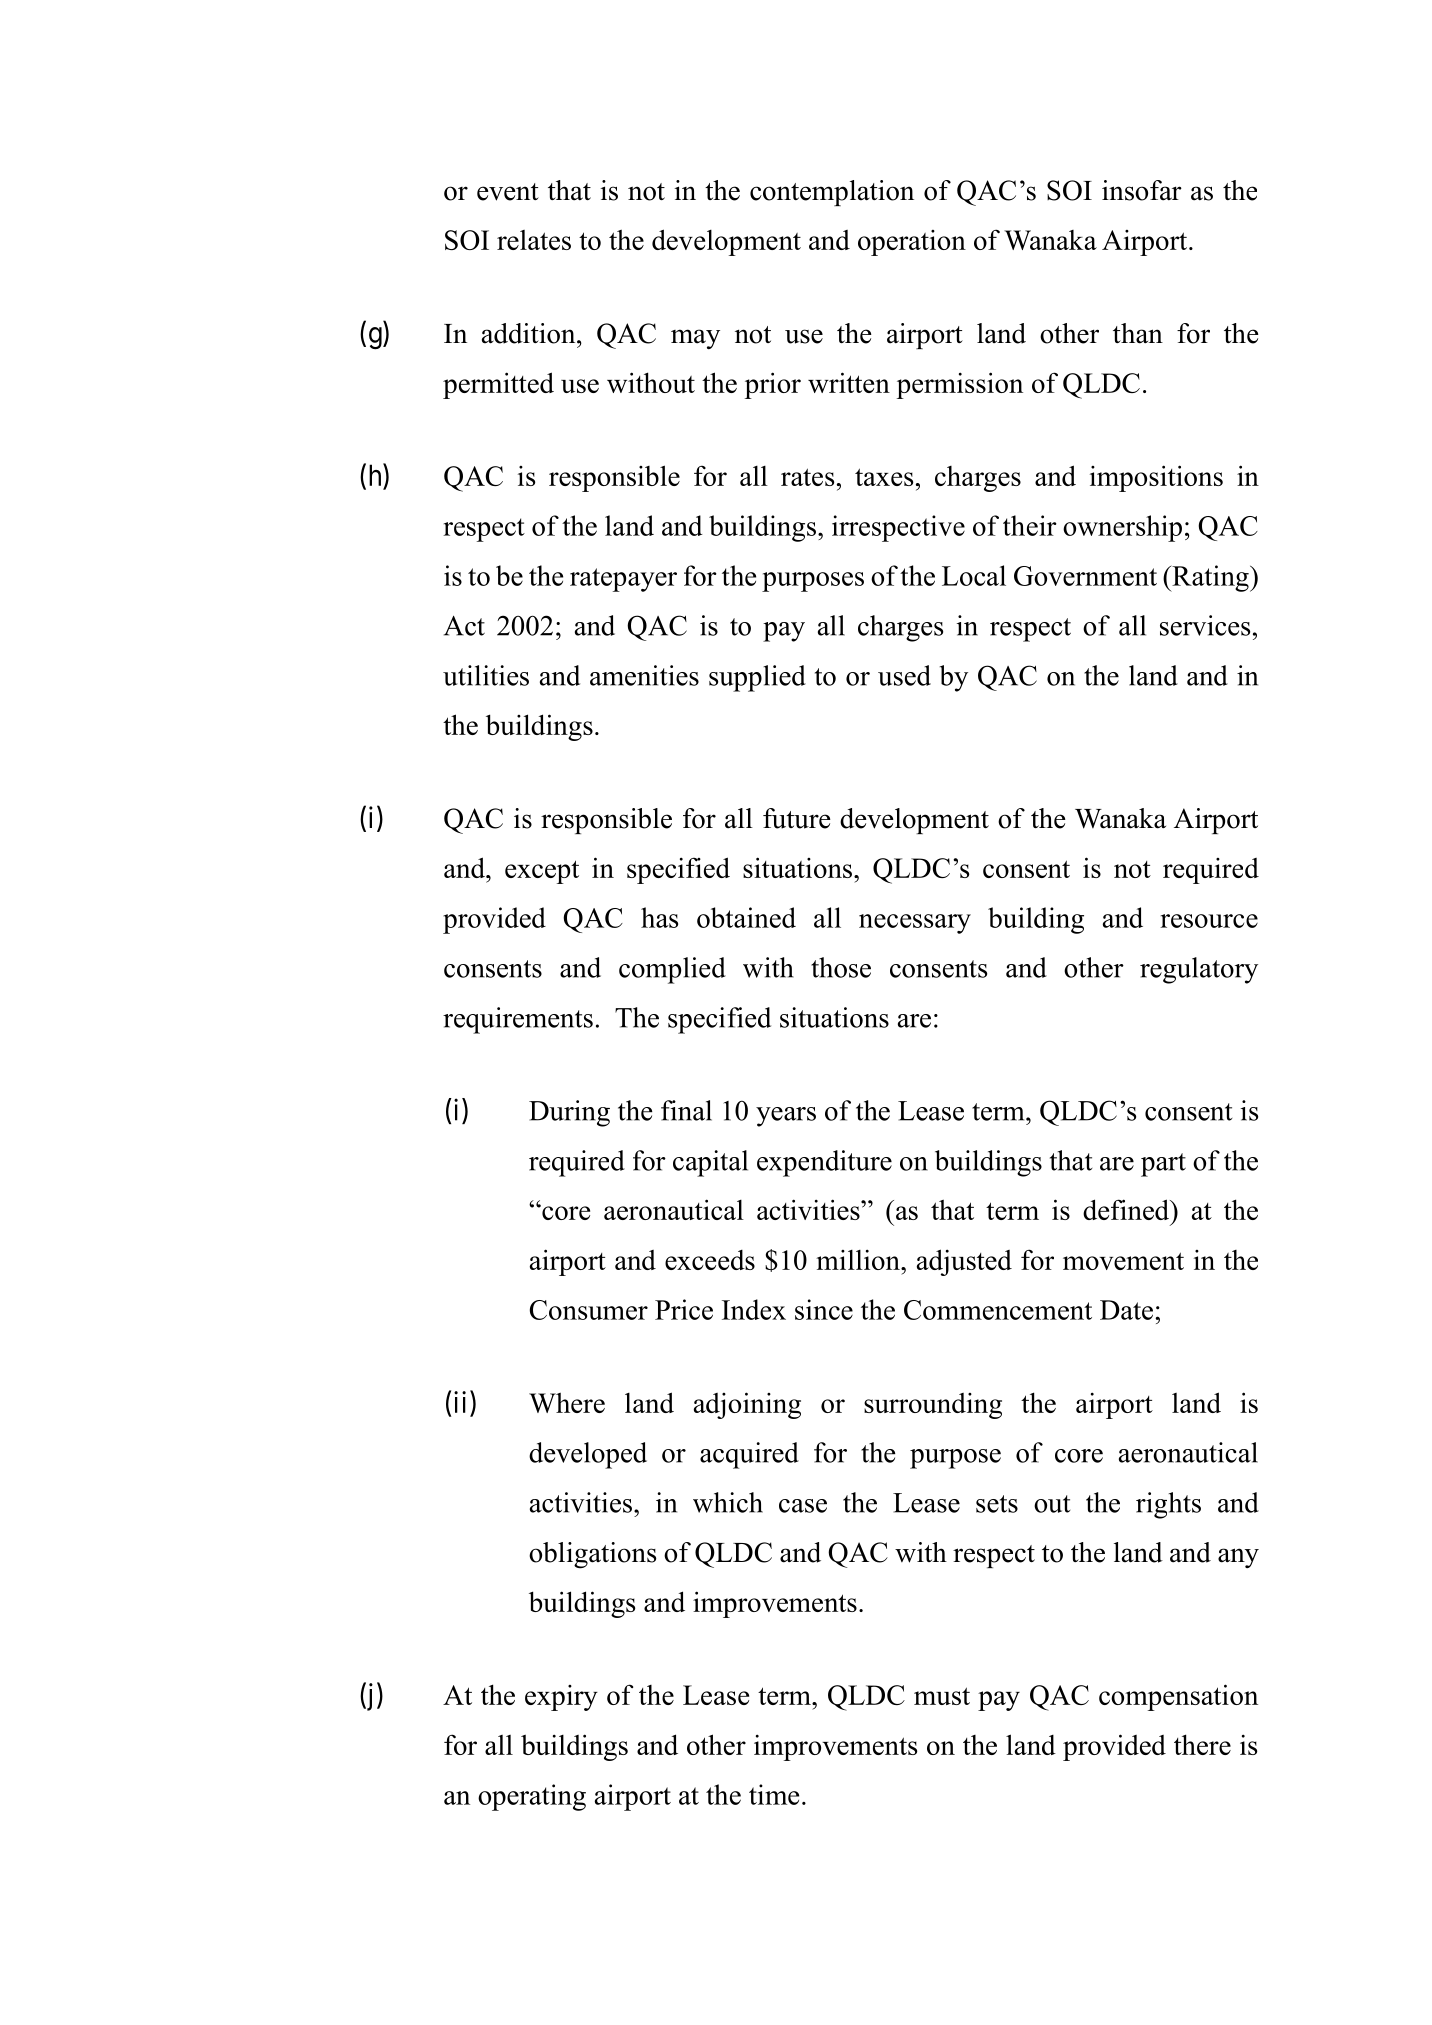 The width and height of the screenshot is (1432, 2025). What do you see at coordinates (841, 967) in the screenshot?
I see `those` at bounding box center [841, 967].
